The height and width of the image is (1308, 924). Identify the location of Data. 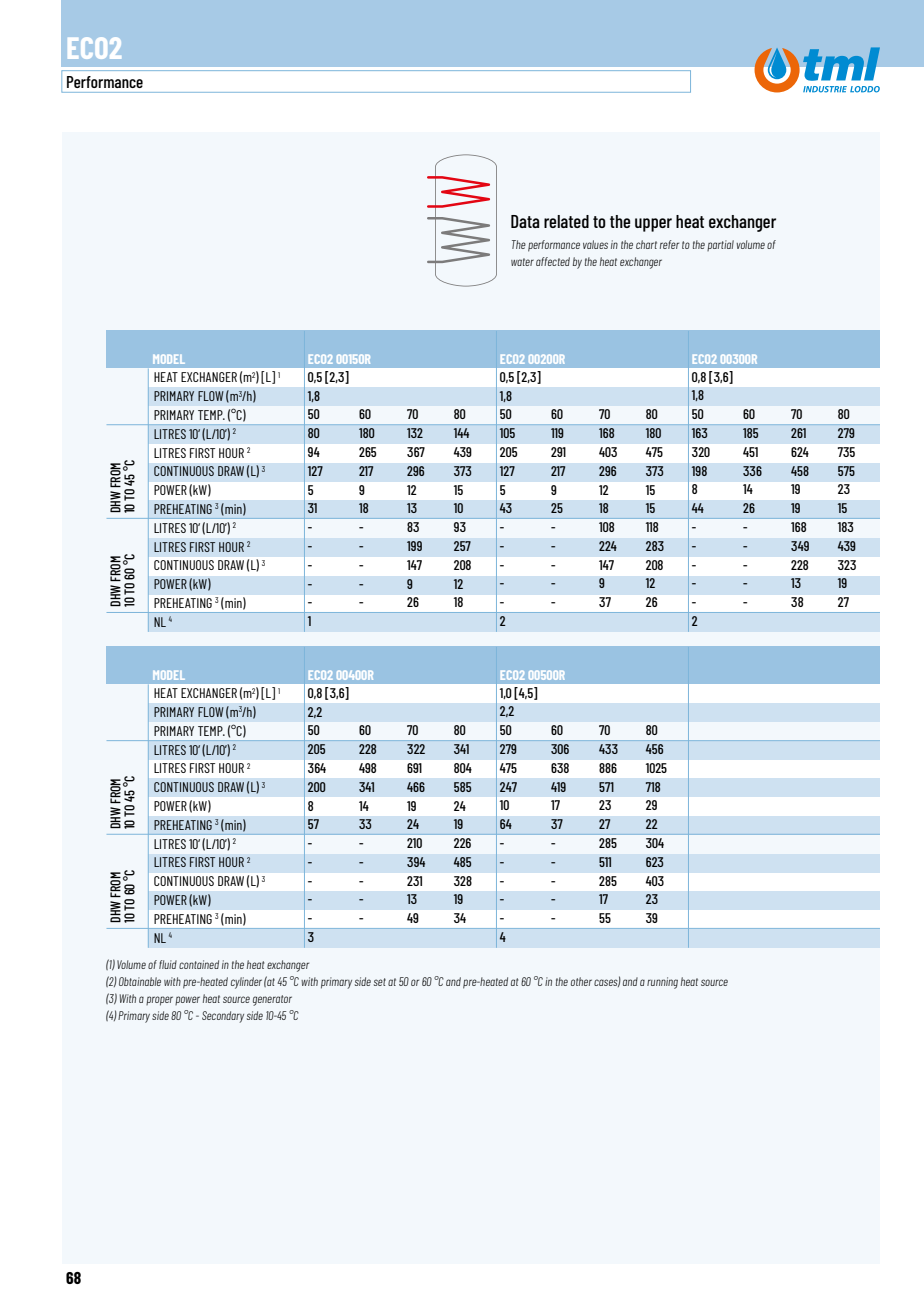
(525, 221).
